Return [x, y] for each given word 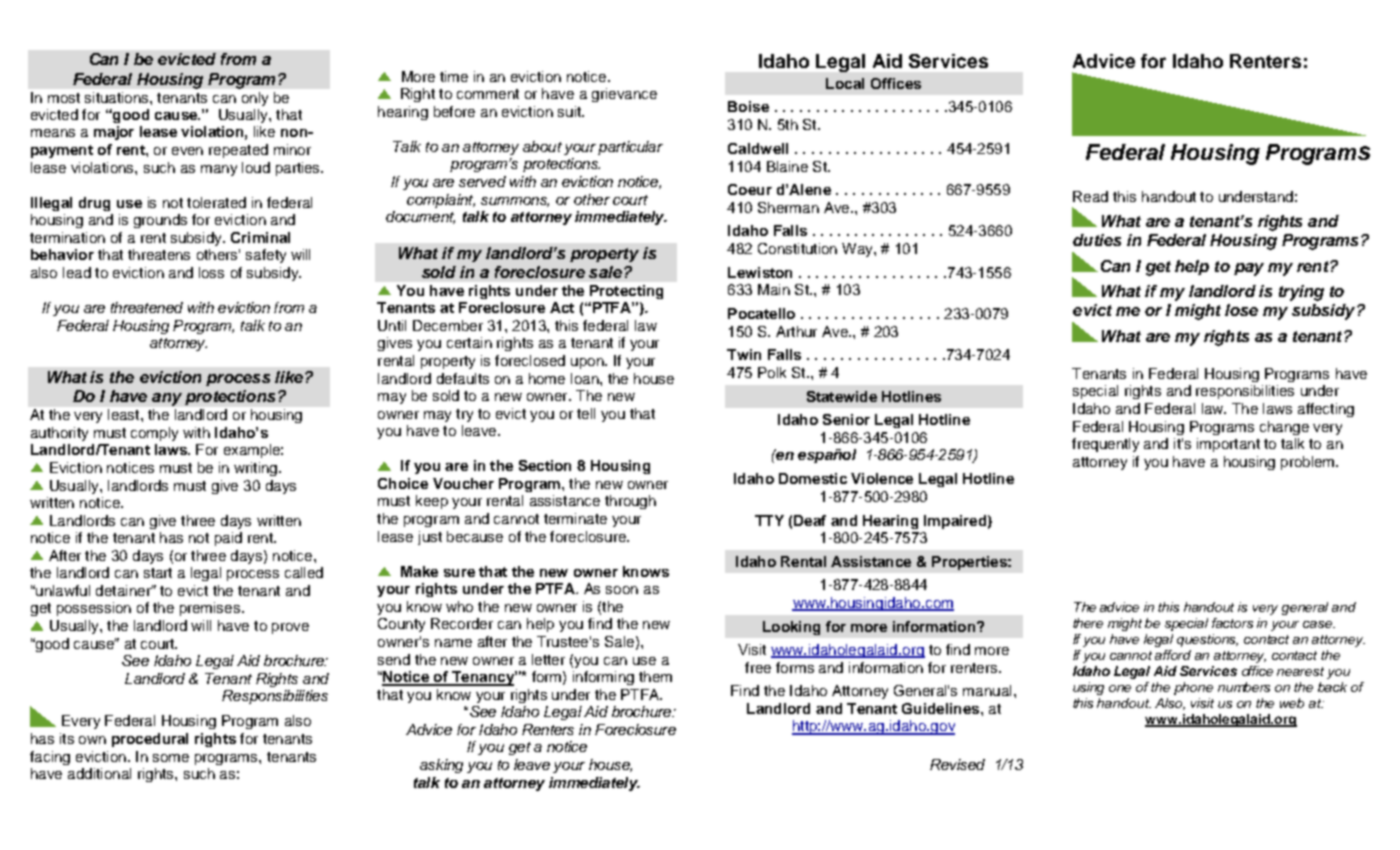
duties [1097, 240]
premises [211, 609]
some [171, 758]
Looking [791, 628]
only [255, 99]
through [630, 502]
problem [1309, 463]
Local [845, 83]
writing [257, 469]
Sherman [788, 207]
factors [1232, 623]
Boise [748, 106]
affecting [1326, 410]
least [125, 414]
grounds [160, 221]
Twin [744, 354]
